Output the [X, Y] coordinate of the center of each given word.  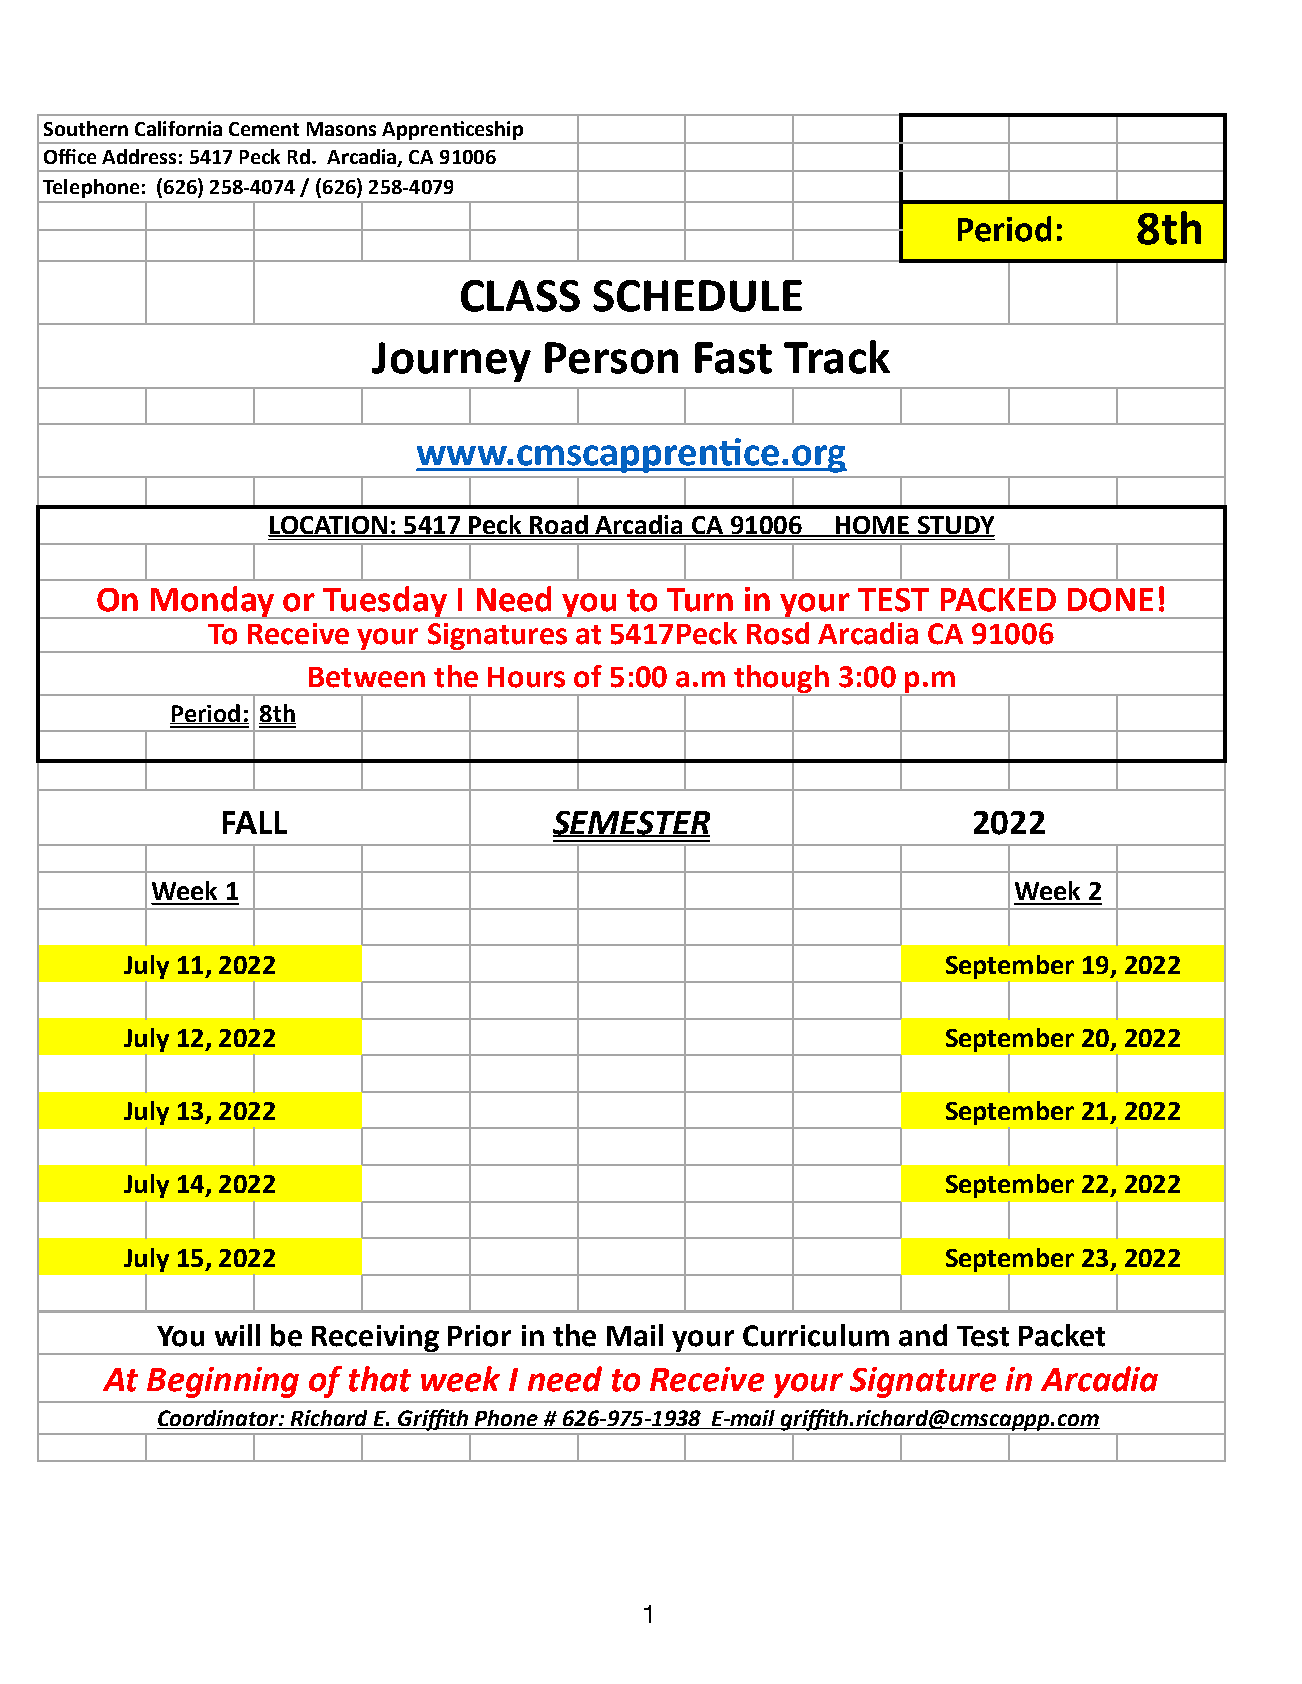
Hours [526, 677]
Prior [479, 1336]
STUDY [955, 526]
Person [611, 358]
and [923, 1335]
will [237, 1335]
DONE [1110, 600]
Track [837, 357]
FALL [255, 822]
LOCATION [329, 526]
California [178, 128]
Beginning [223, 1382]
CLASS [520, 296]
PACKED [998, 600]
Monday [213, 602]
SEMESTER [631, 824]
